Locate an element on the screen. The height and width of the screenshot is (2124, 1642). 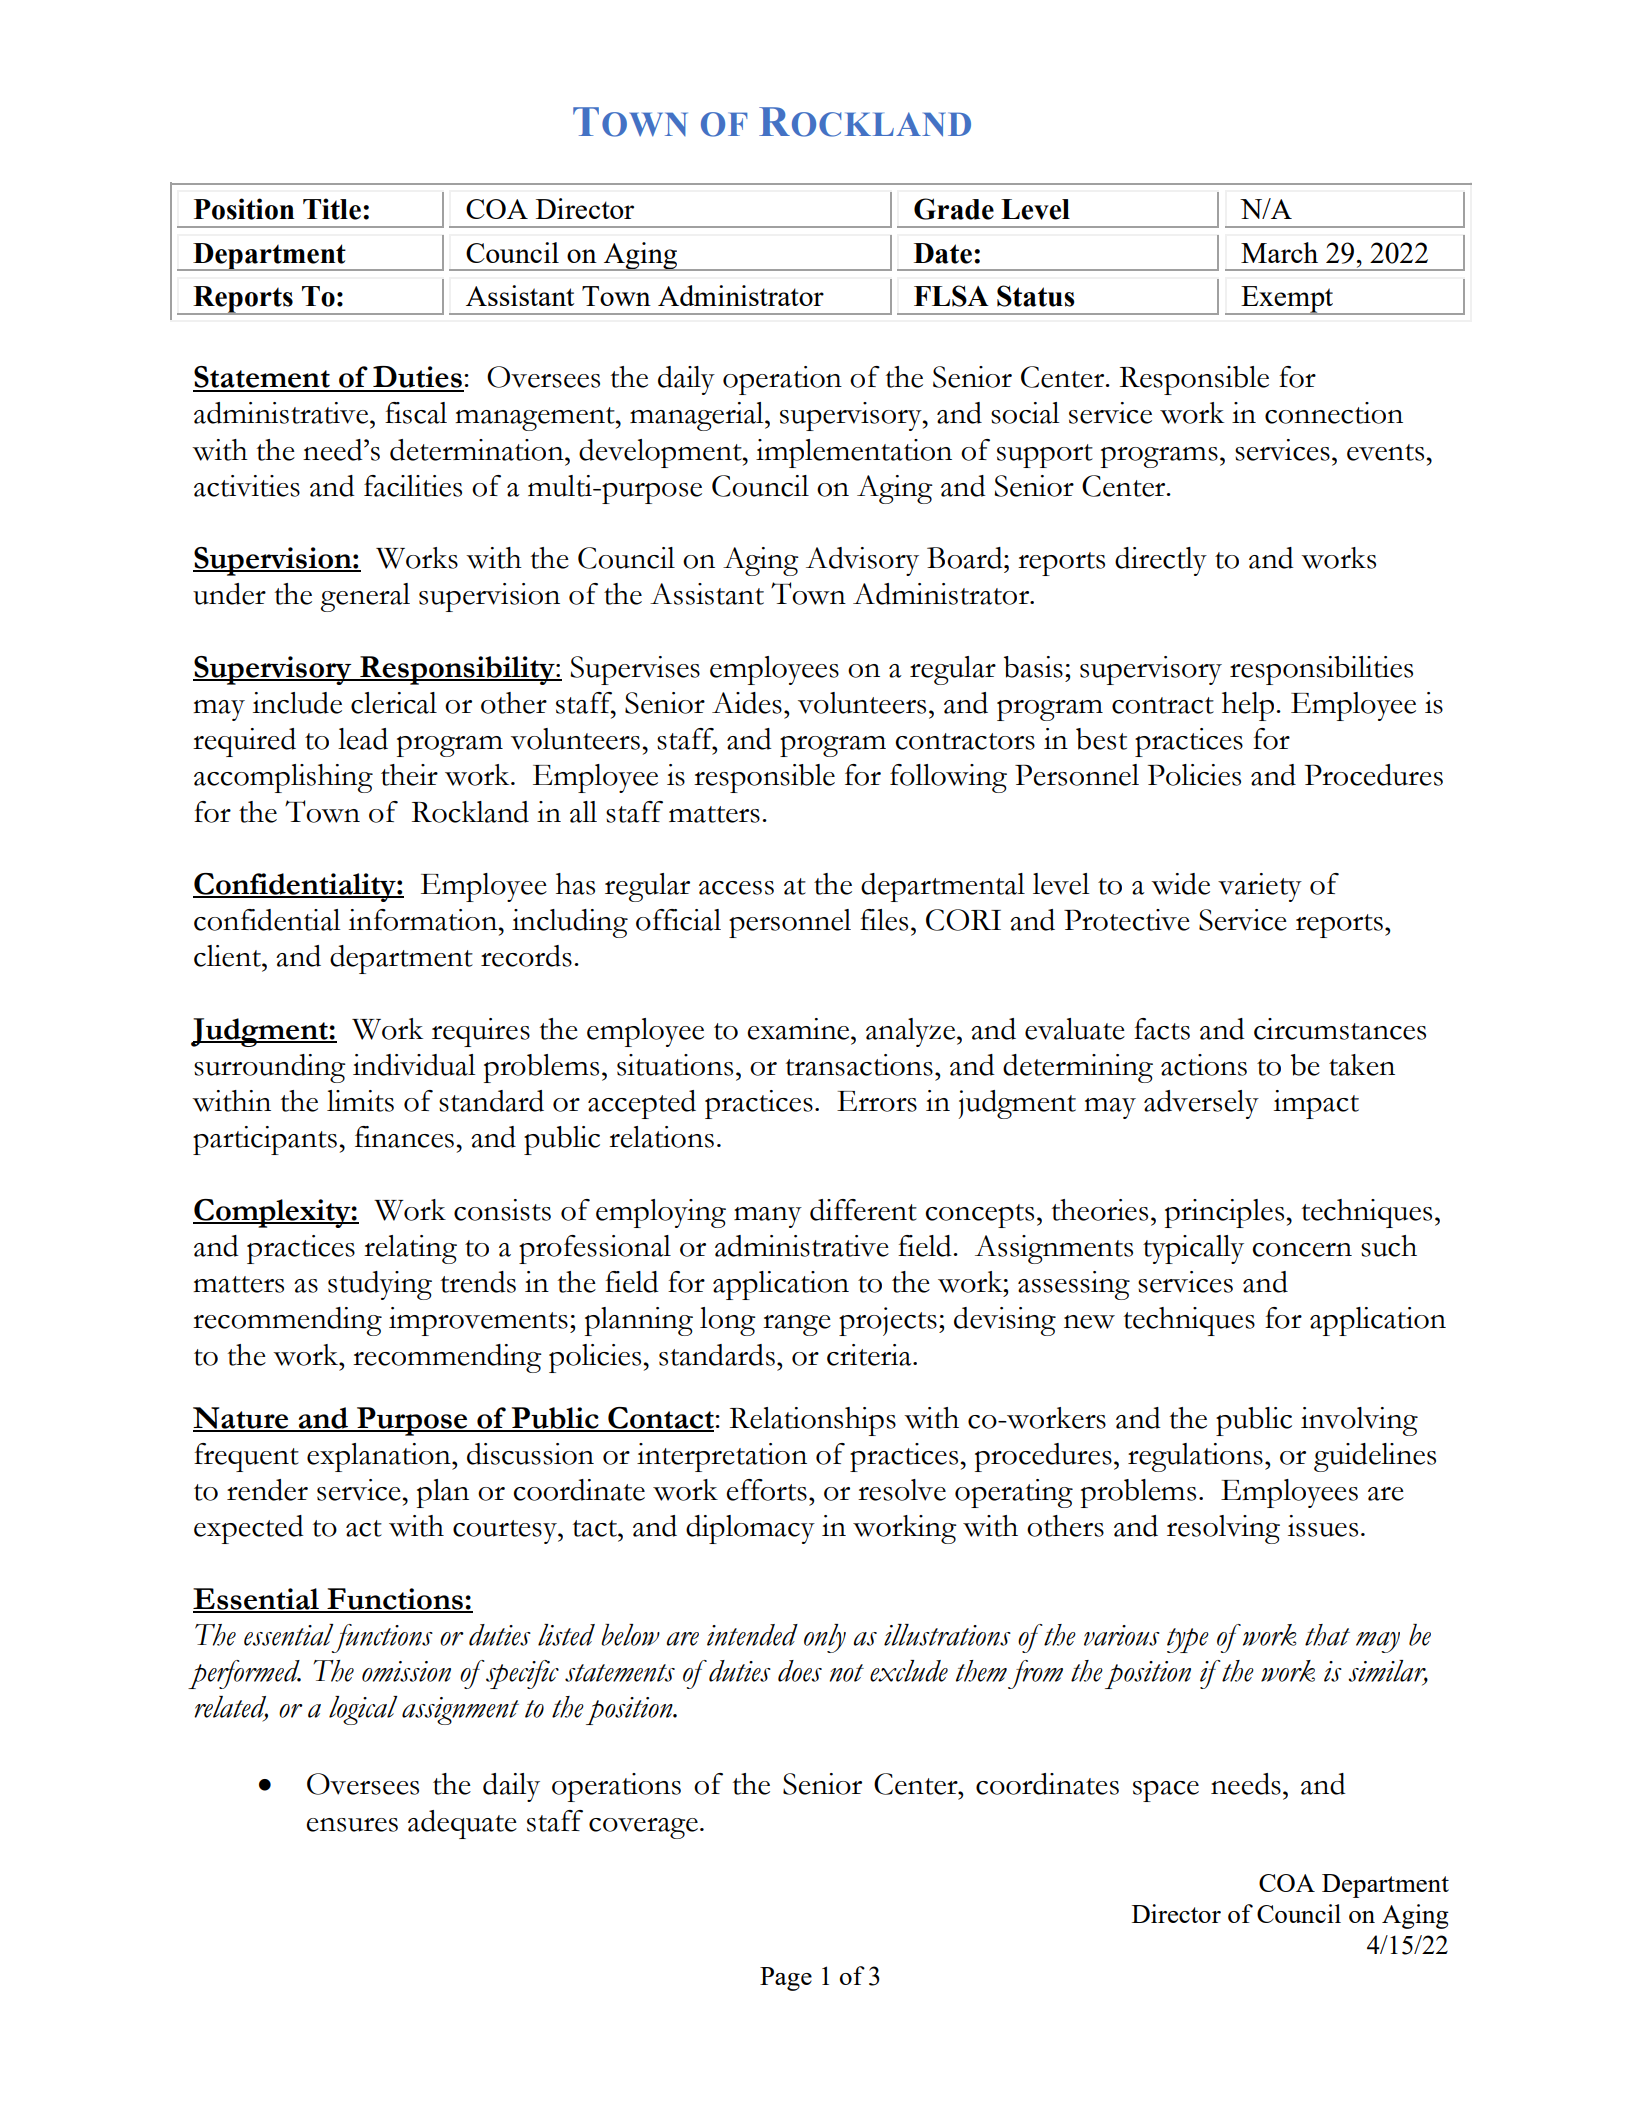
Page is located at coordinates (786, 1979).
